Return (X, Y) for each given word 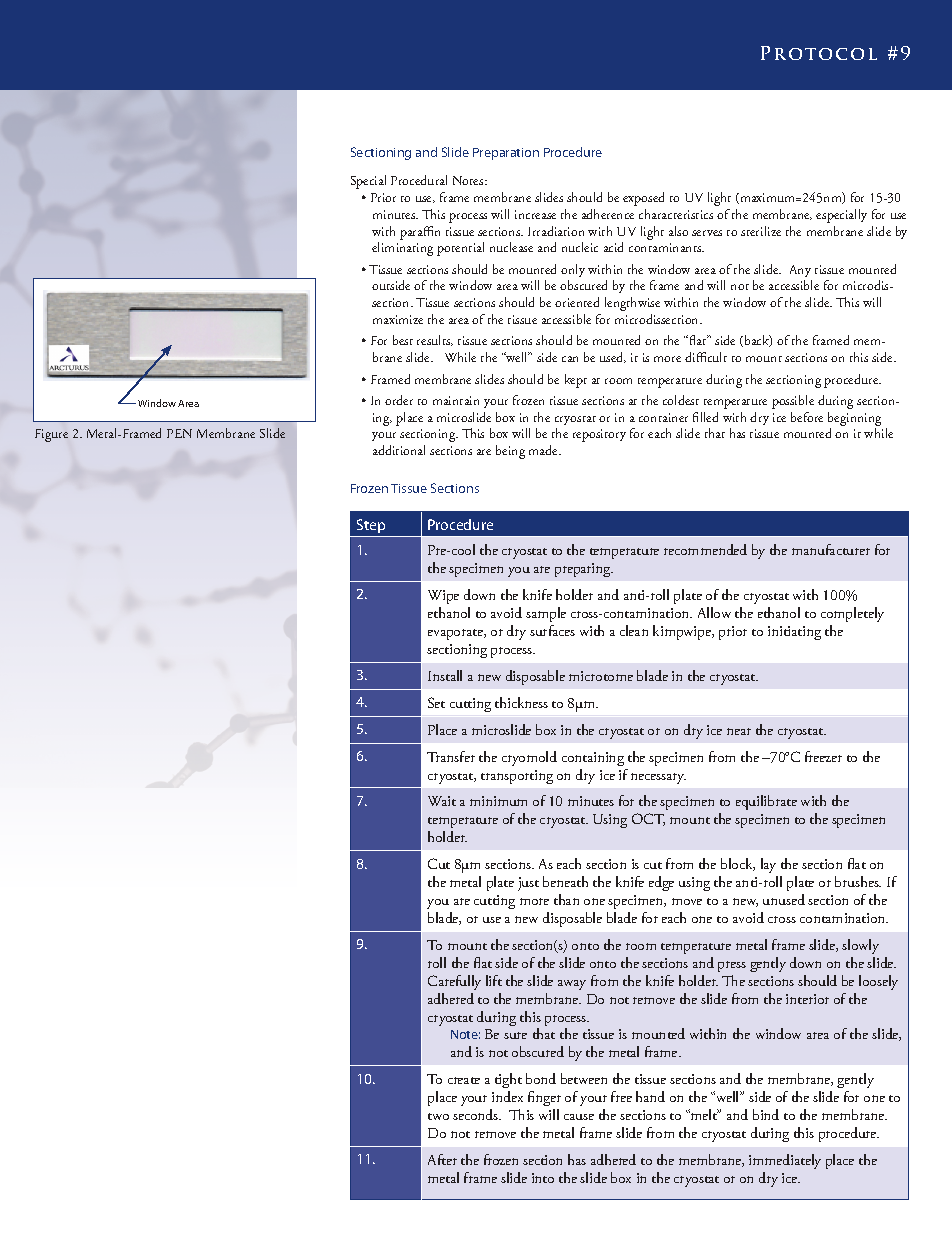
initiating (794, 633)
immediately (785, 1161)
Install (445, 675)
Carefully (454, 982)
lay (768, 865)
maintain (456, 400)
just (528, 884)
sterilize (761, 231)
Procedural (419, 180)
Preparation (506, 154)
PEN (179, 433)
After (442, 1159)
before (807, 417)
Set (436, 702)
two (438, 1116)
